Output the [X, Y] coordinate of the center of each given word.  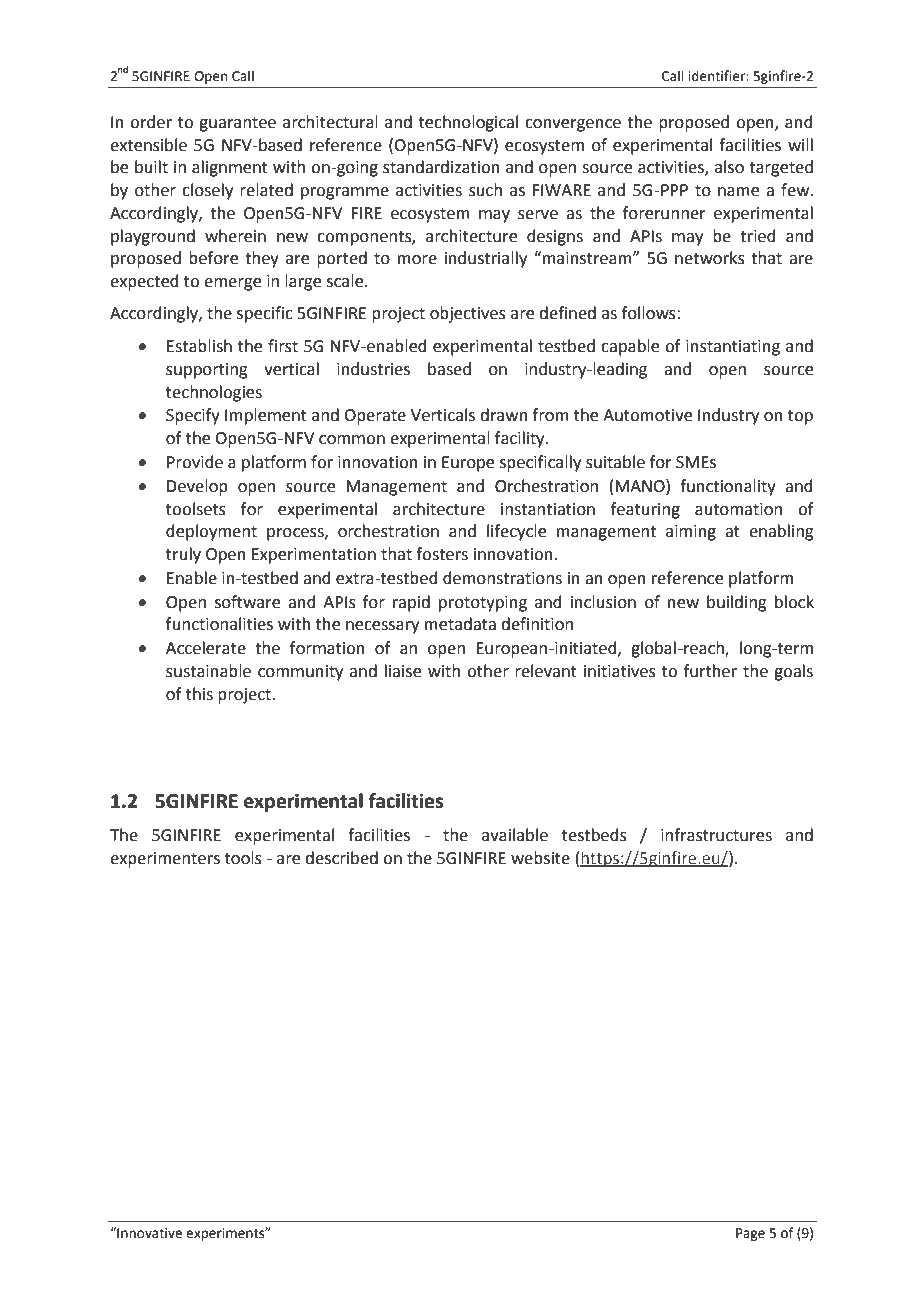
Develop [197, 487]
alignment [230, 168]
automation [738, 509]
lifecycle [516, 532]
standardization [441, 167]
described [341, 858]
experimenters [165, 860]
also [729, 167]
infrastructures [716, 835]
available [515, 835]
